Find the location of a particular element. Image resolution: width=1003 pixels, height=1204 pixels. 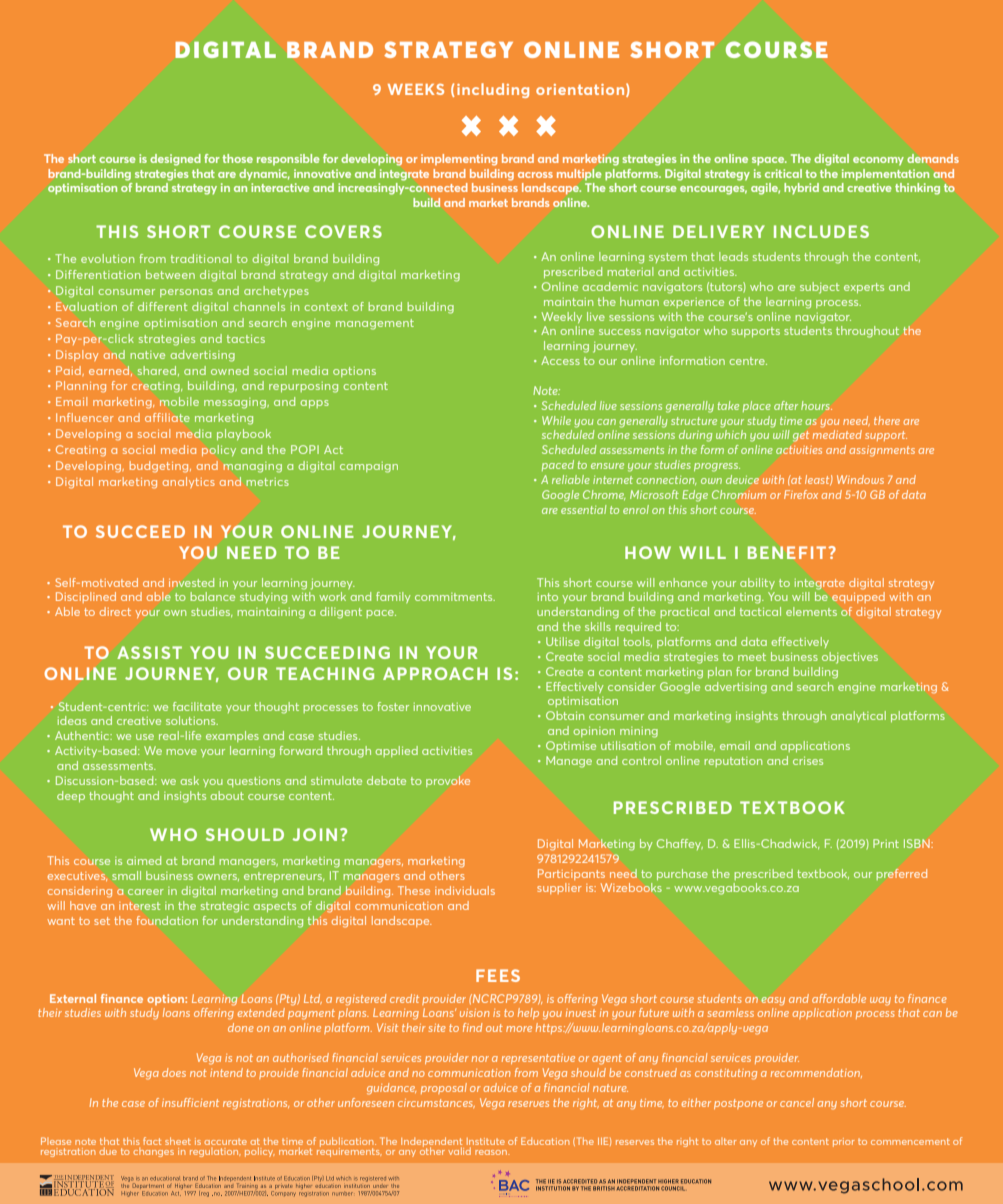

individuals is located at coordinates (465, 890).
